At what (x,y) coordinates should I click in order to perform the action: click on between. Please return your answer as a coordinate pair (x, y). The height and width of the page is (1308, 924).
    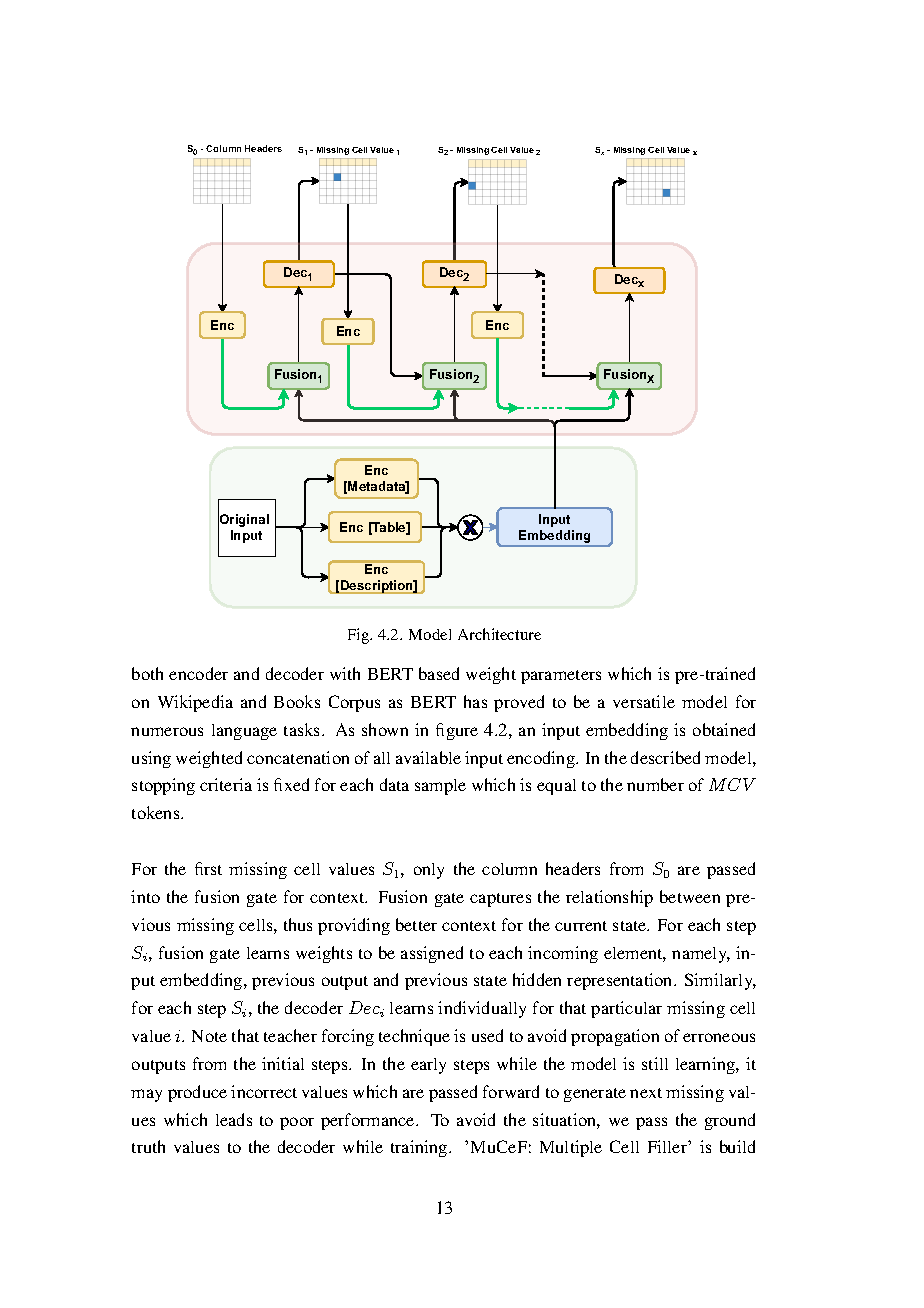
    Looking at the image, I should click on (690, 896).
